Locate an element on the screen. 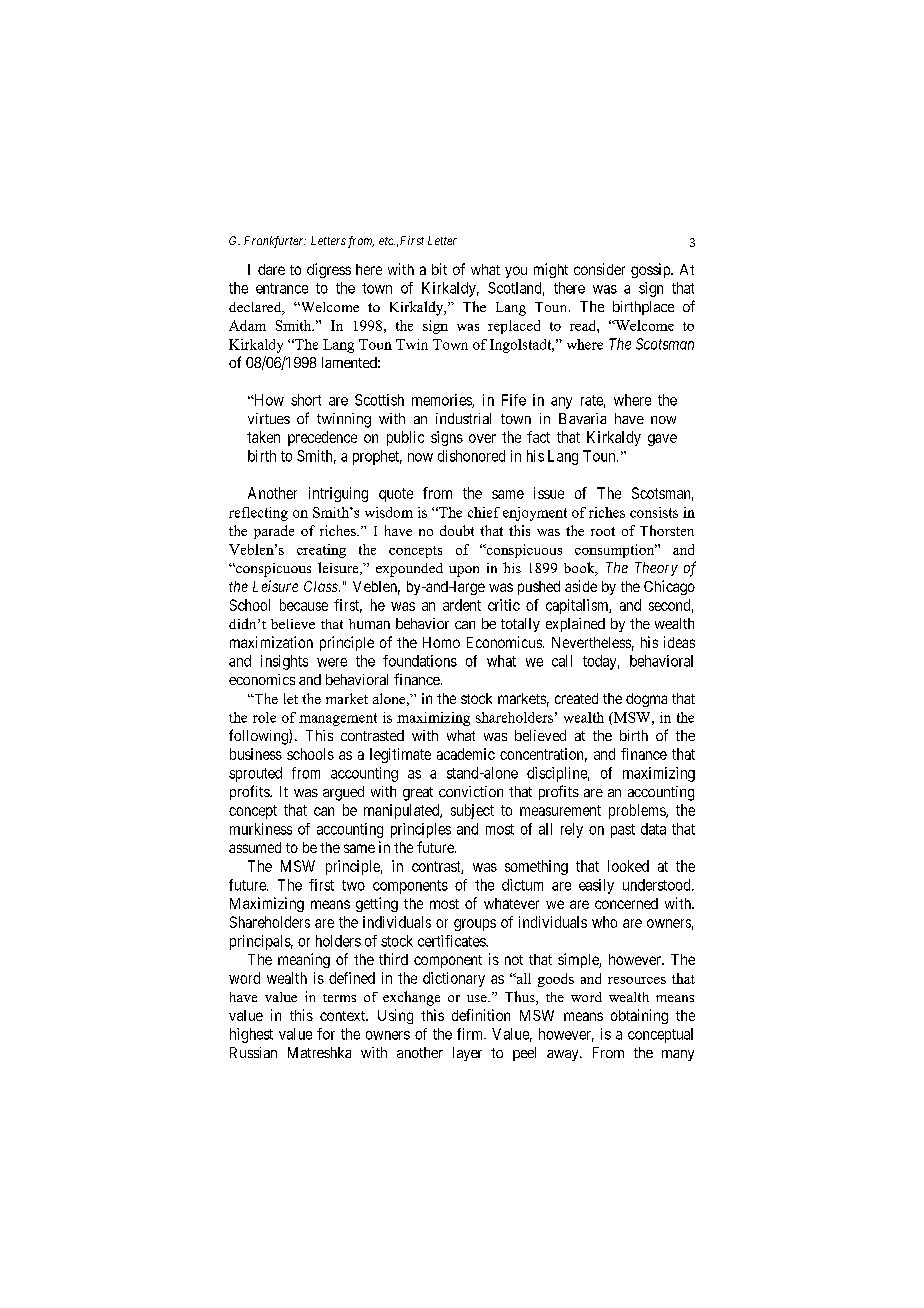  root is located at coordinates (603, 531).
